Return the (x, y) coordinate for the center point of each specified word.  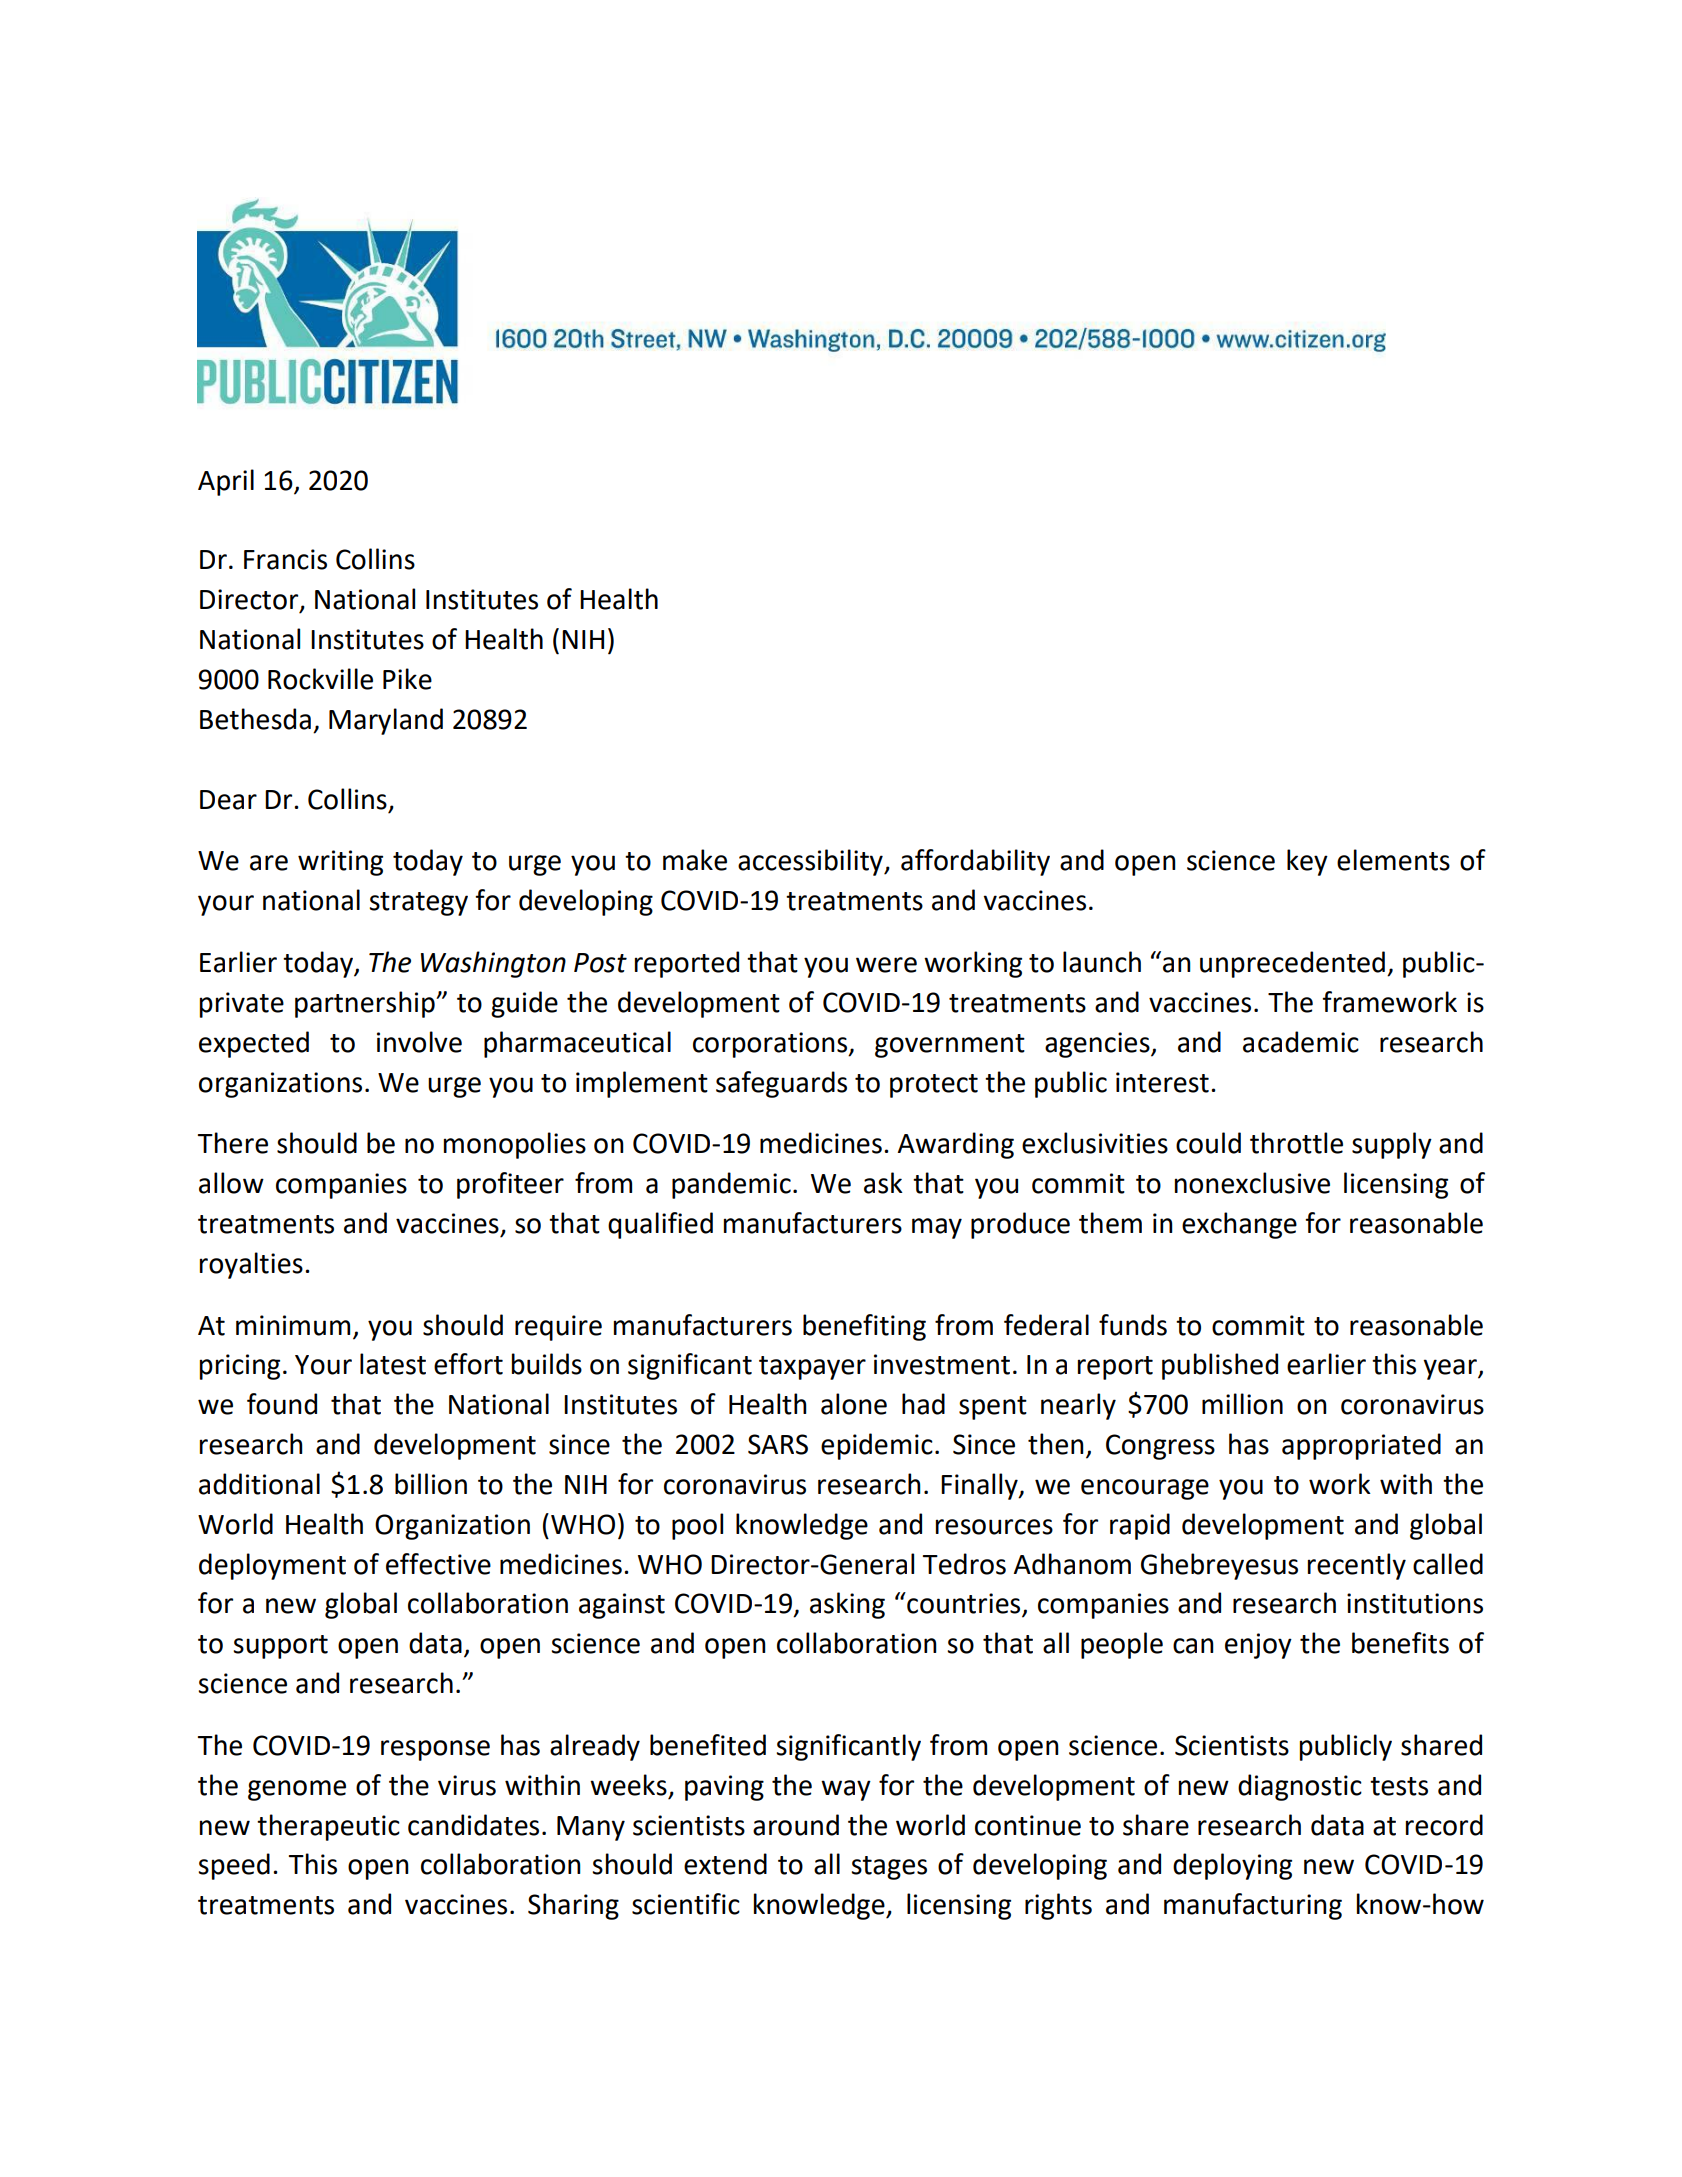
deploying (1232, 1866)
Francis (285, 559)
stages (889, 1868)
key (1307, 862)
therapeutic (328, 1827)
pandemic (731, 1185)
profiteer (510, 1185)
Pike (407, 679)
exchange (1239, 1225)
